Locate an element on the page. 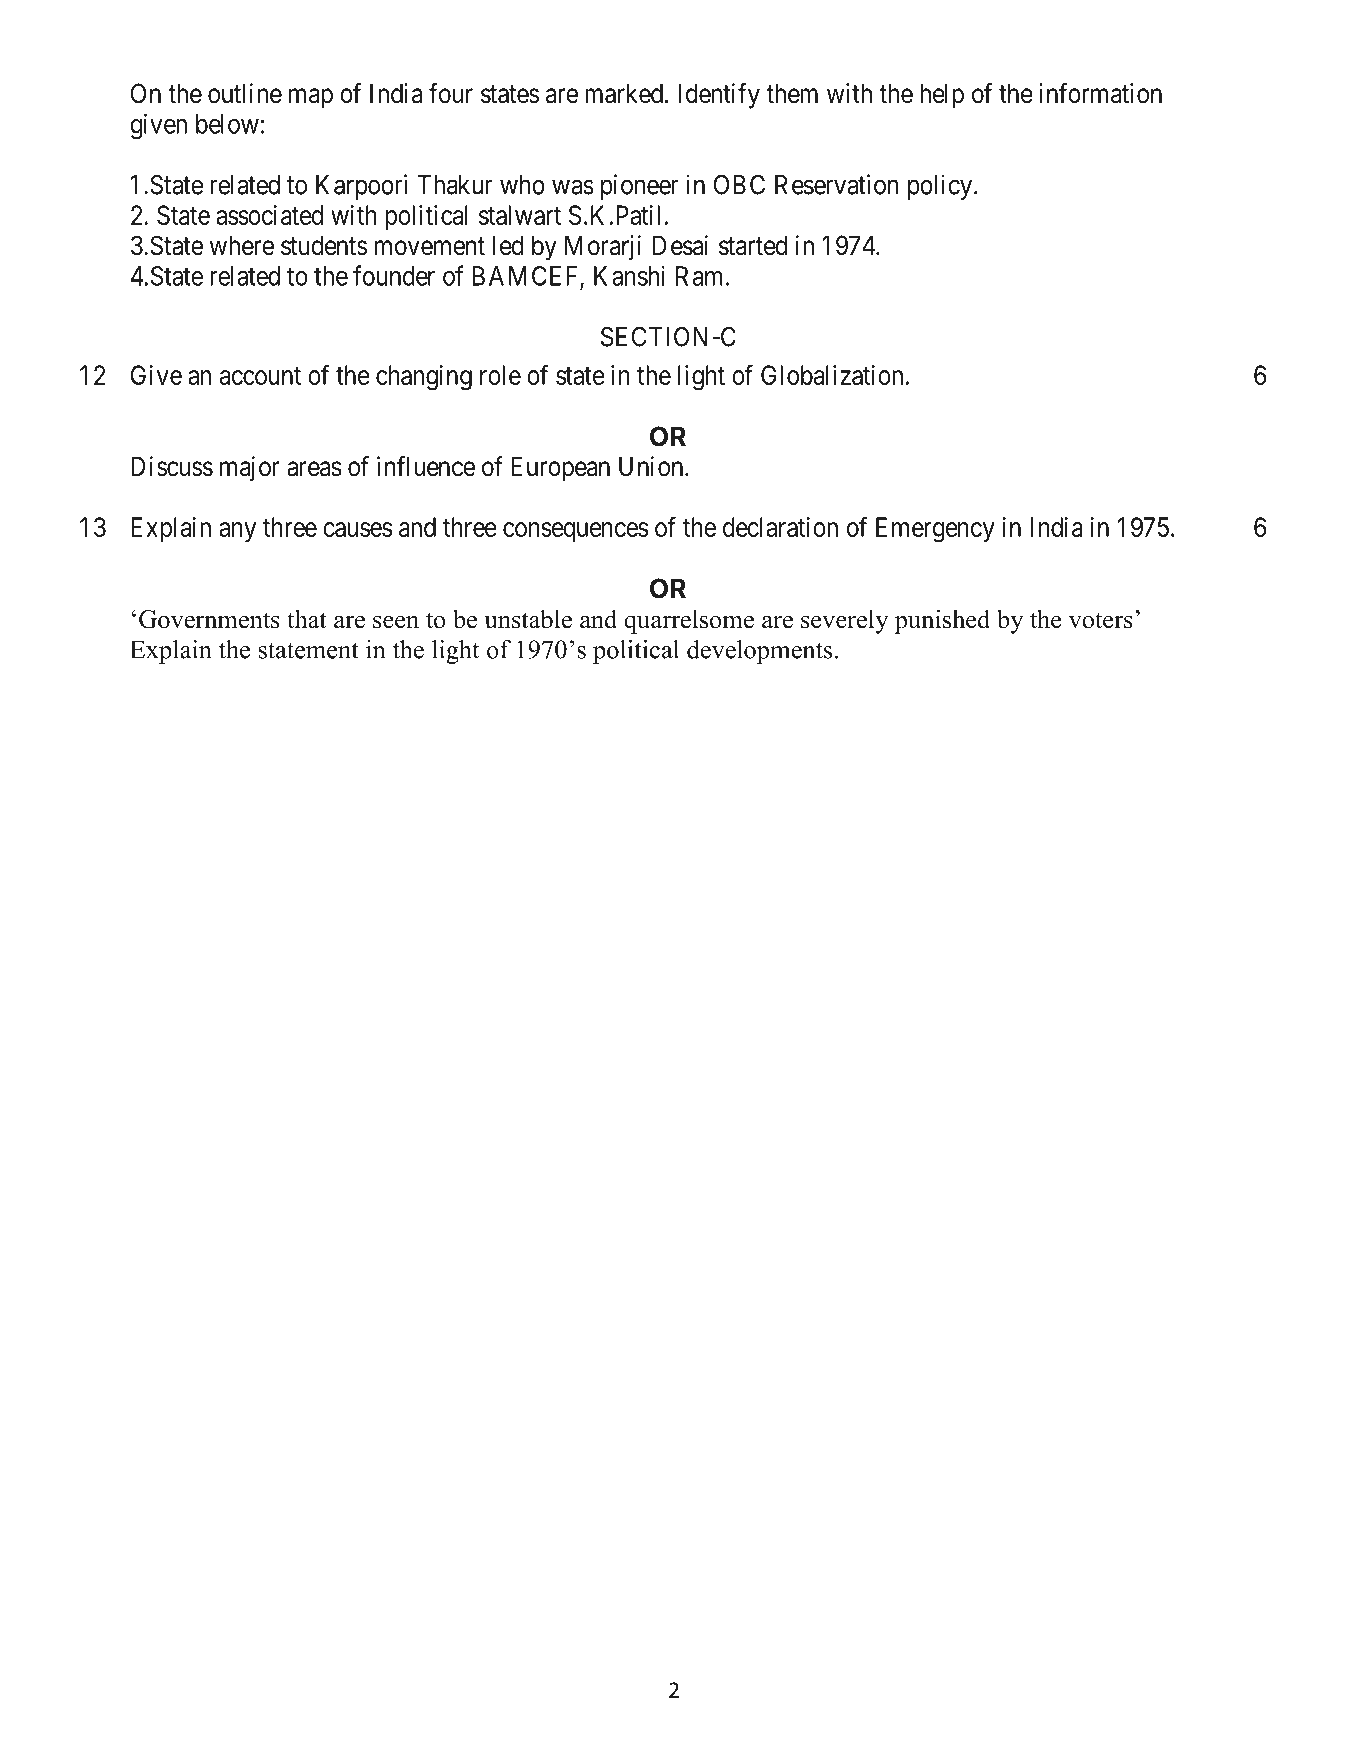  that is located at coordinates (307, 619).
